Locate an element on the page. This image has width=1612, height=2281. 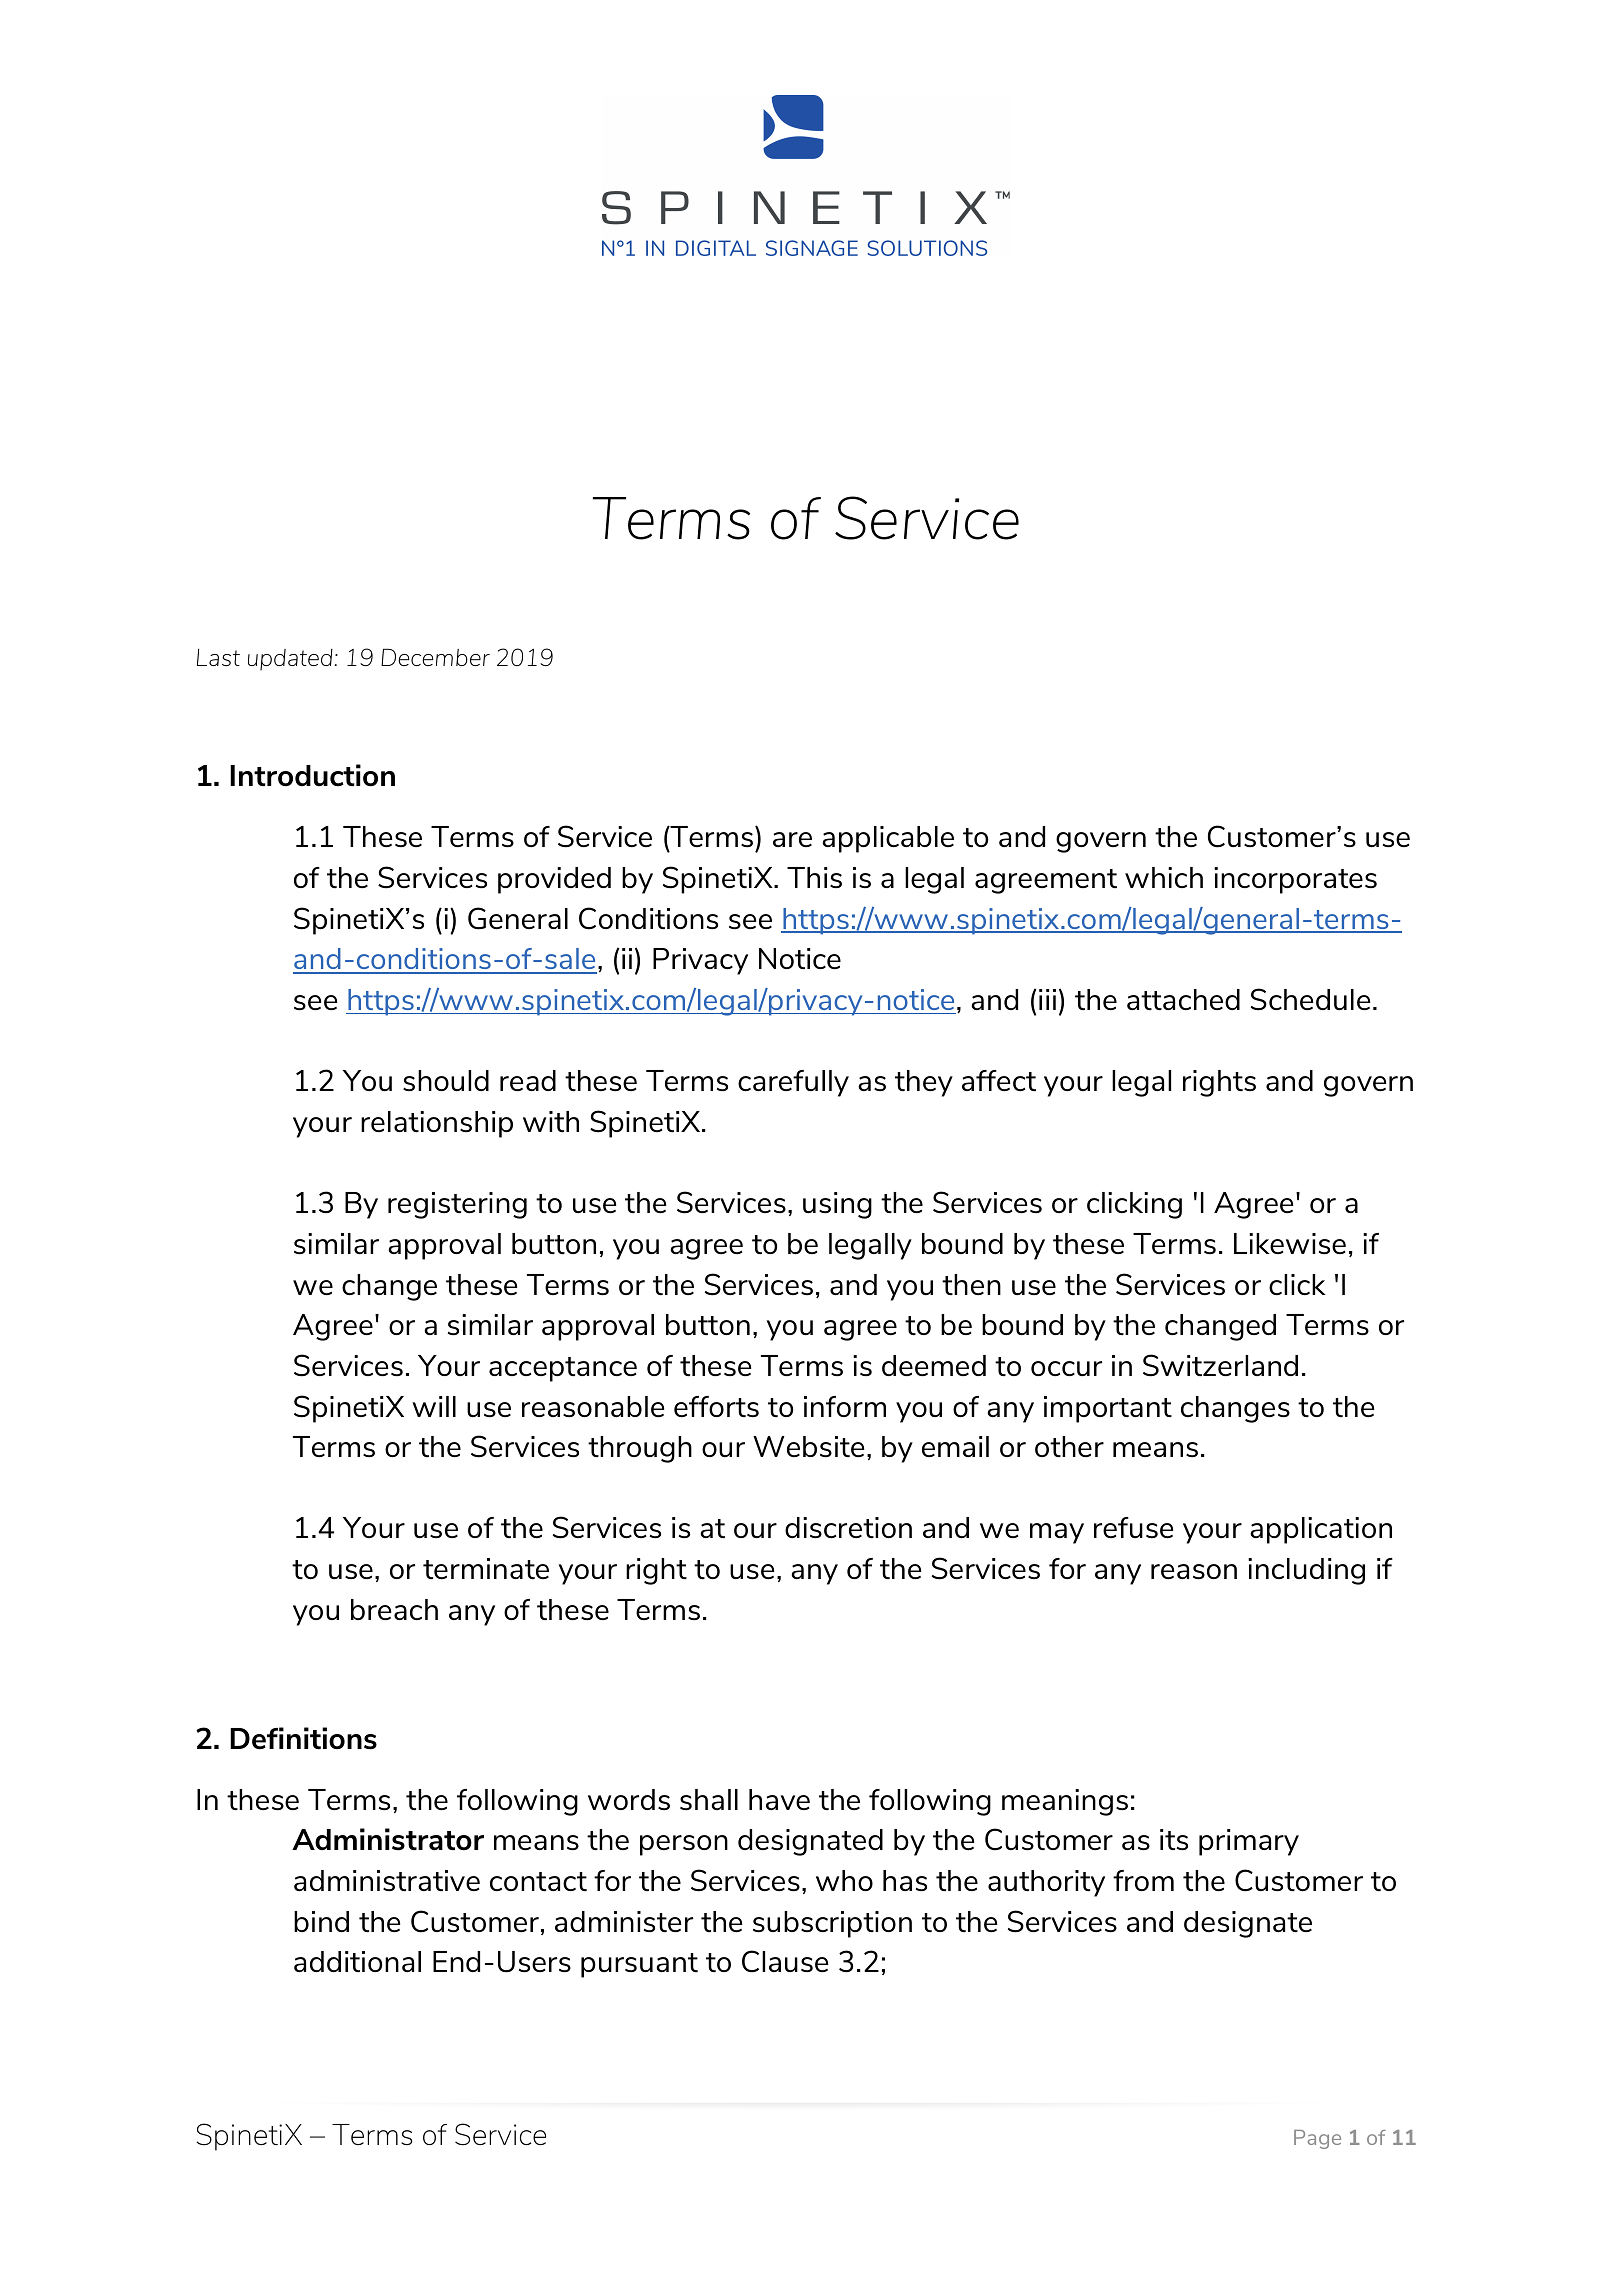
Switzerland is located at coordinates (1220, 1365).
